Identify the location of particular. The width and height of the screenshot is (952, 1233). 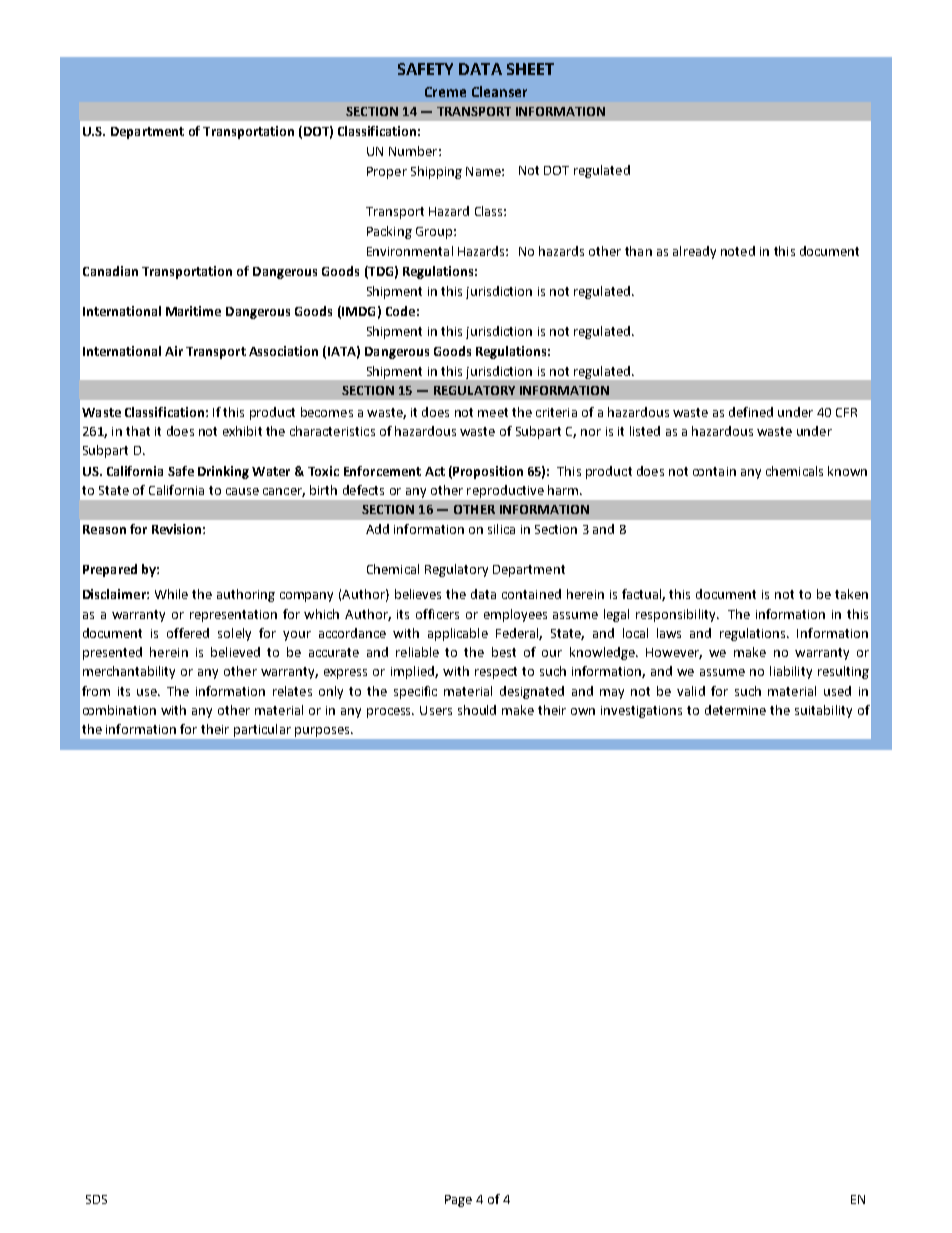
(262, 730).
